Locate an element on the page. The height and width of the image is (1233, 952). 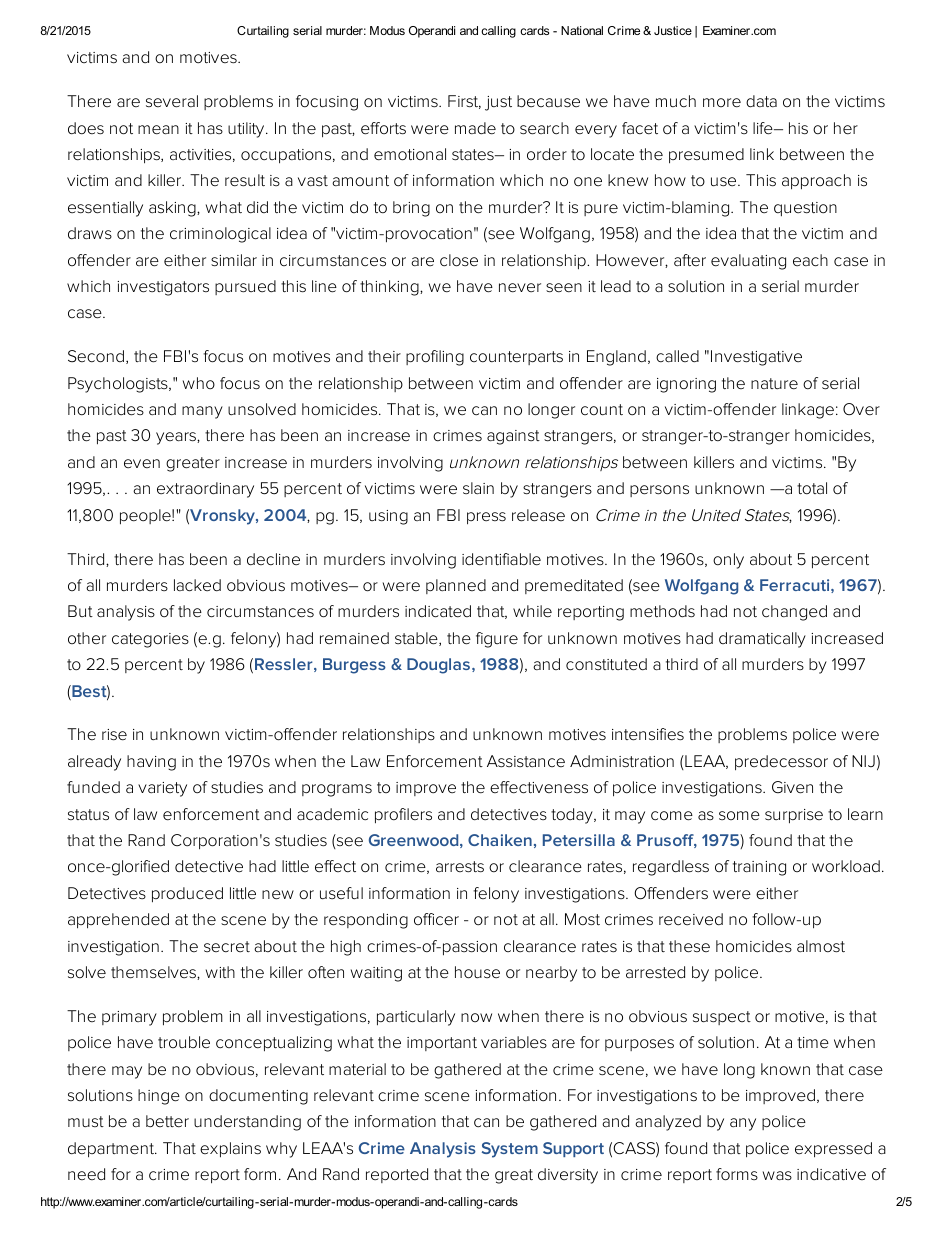
First is located at coordinates (464, 102).
